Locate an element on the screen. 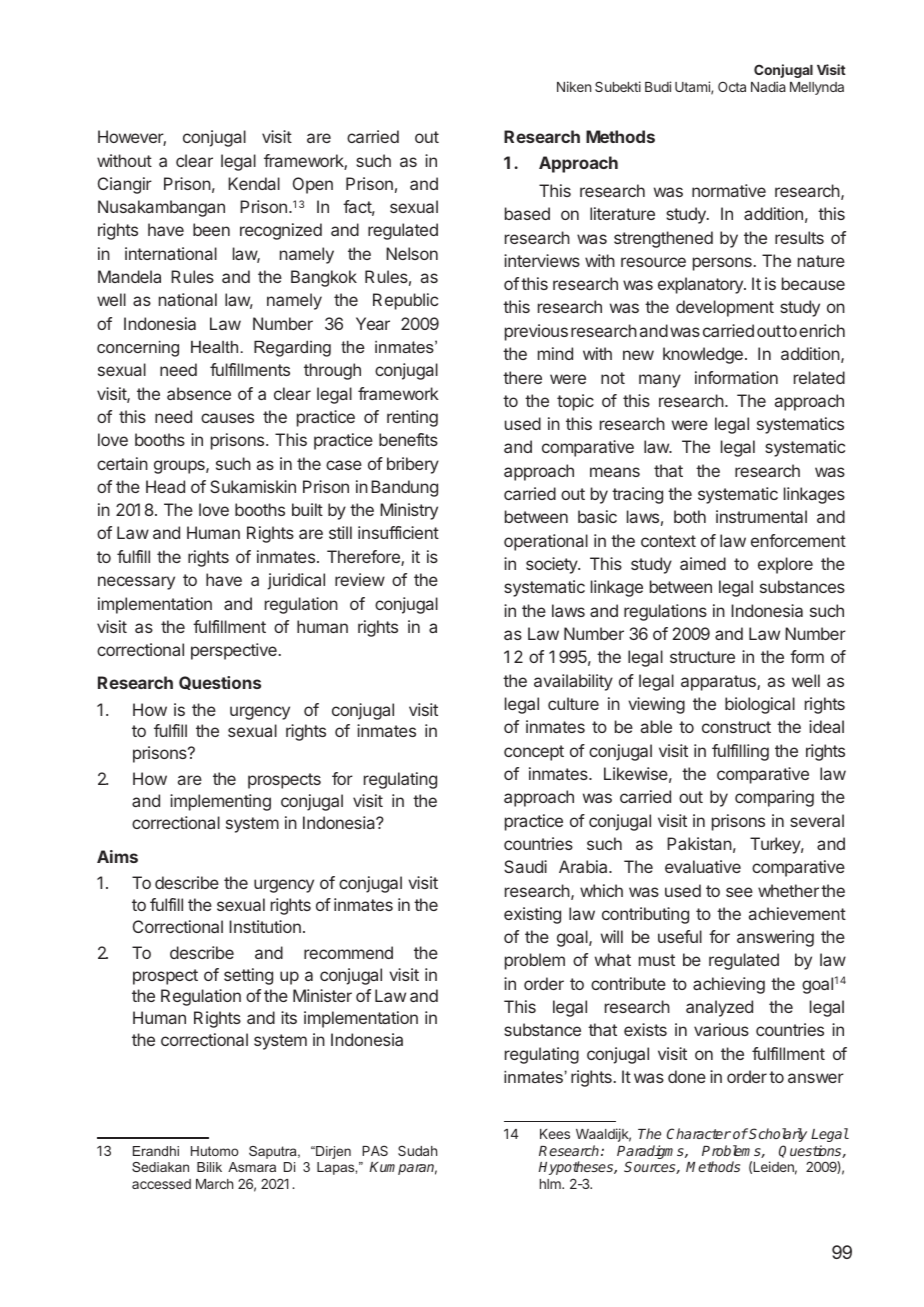  Saudi is located at coordinates (525, 866).
